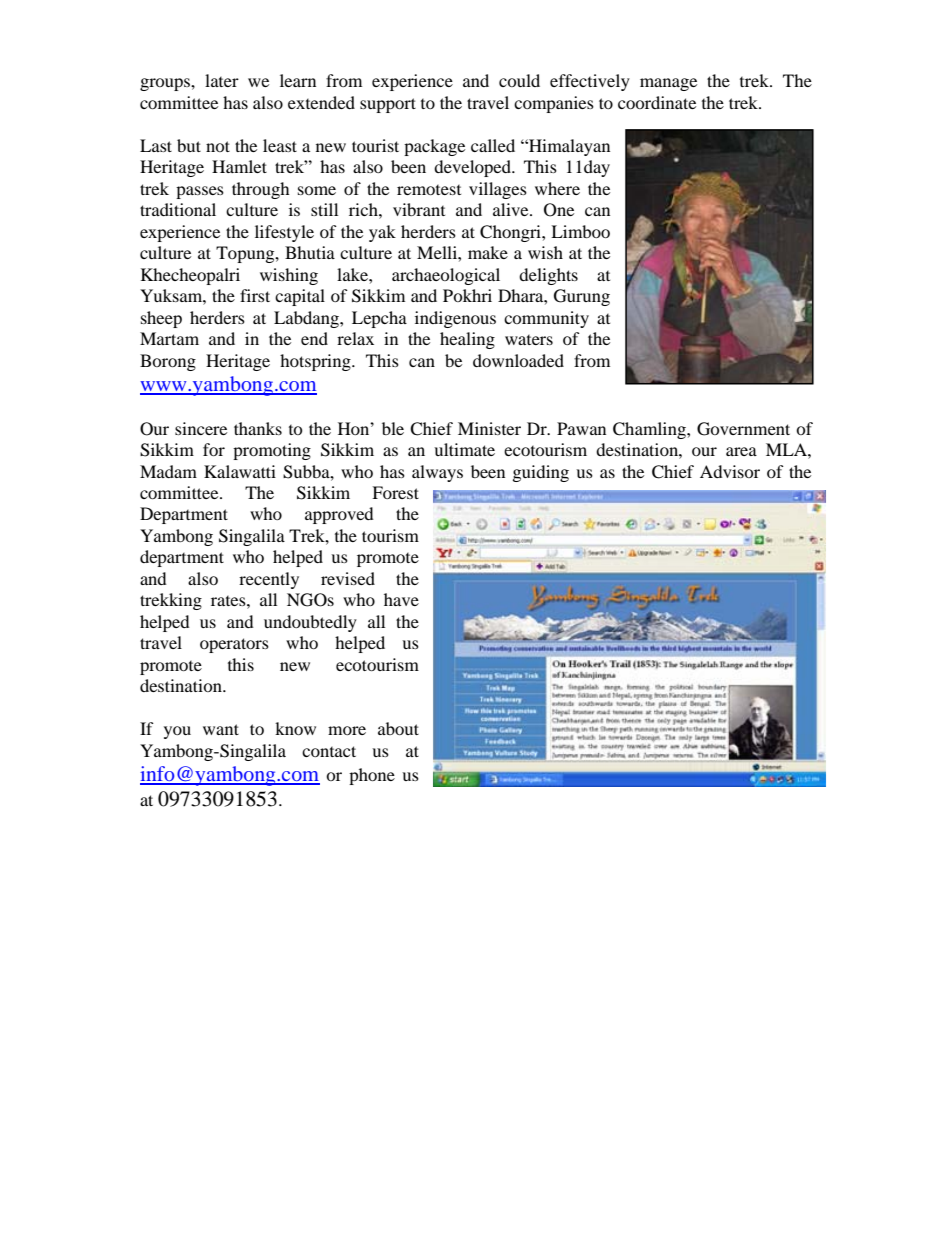 This page has height=1233, width=952. What do you see at coordinates (221, 729) in the page?
I see `want` at bounding box center [221, 729].
